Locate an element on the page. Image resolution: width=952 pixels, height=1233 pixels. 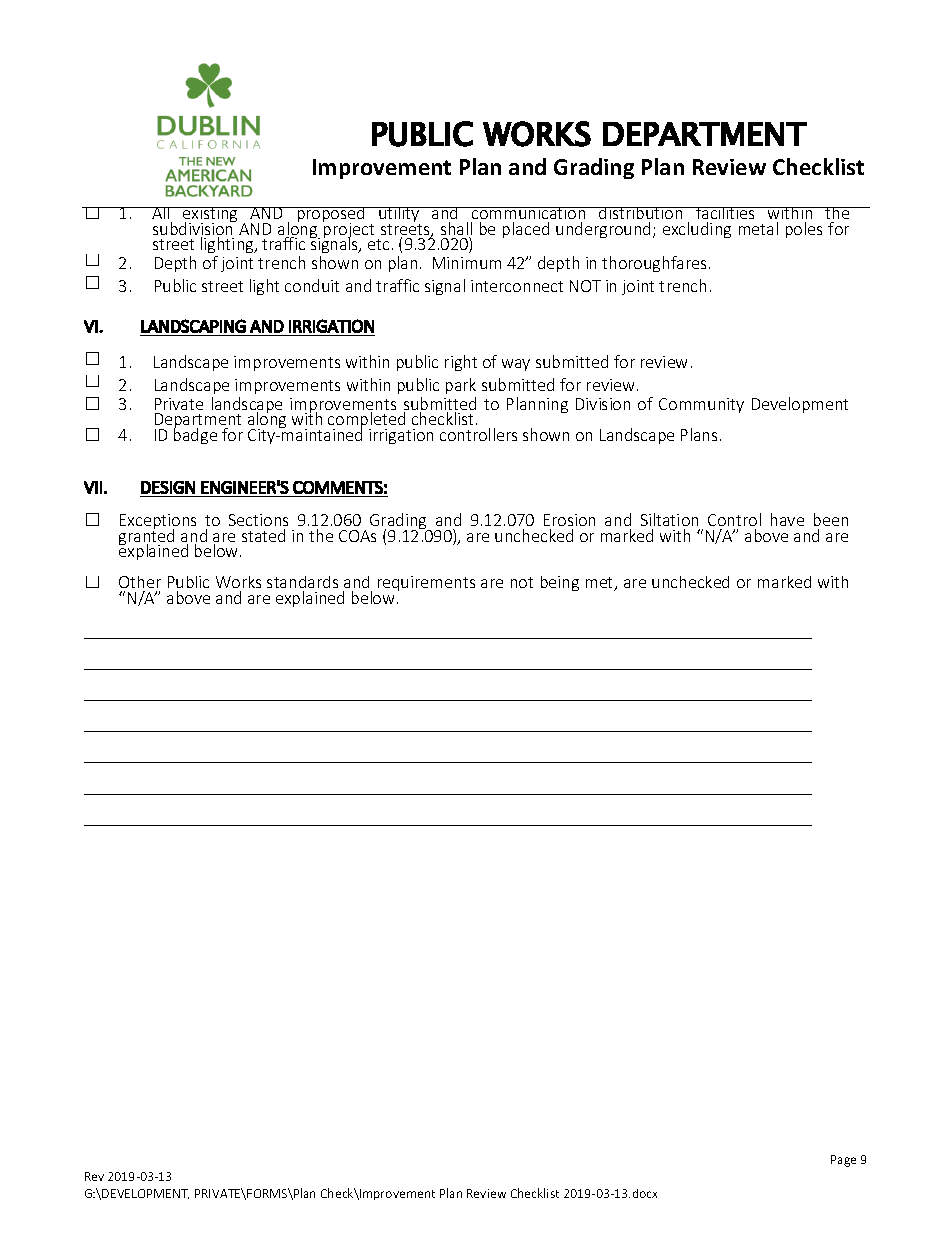
stated is located at coordinates (263, 535).
